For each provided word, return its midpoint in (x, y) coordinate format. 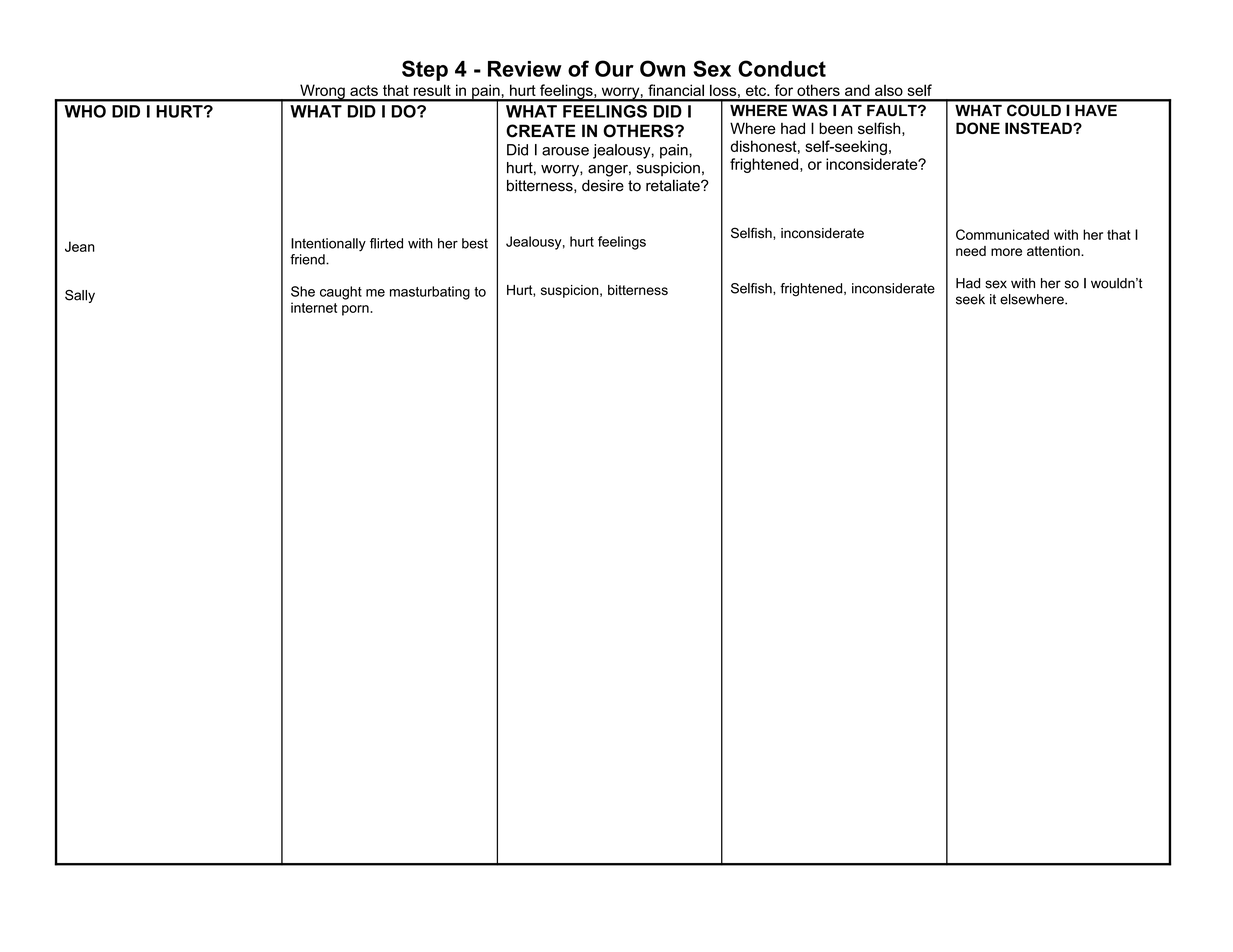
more (1006, 252)
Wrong (322, 93)
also (889, 90)
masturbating (430, 293)
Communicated (1002, 234)
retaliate (674, 185)
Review (525, 69)
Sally (80, 296)
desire (603, 186)
